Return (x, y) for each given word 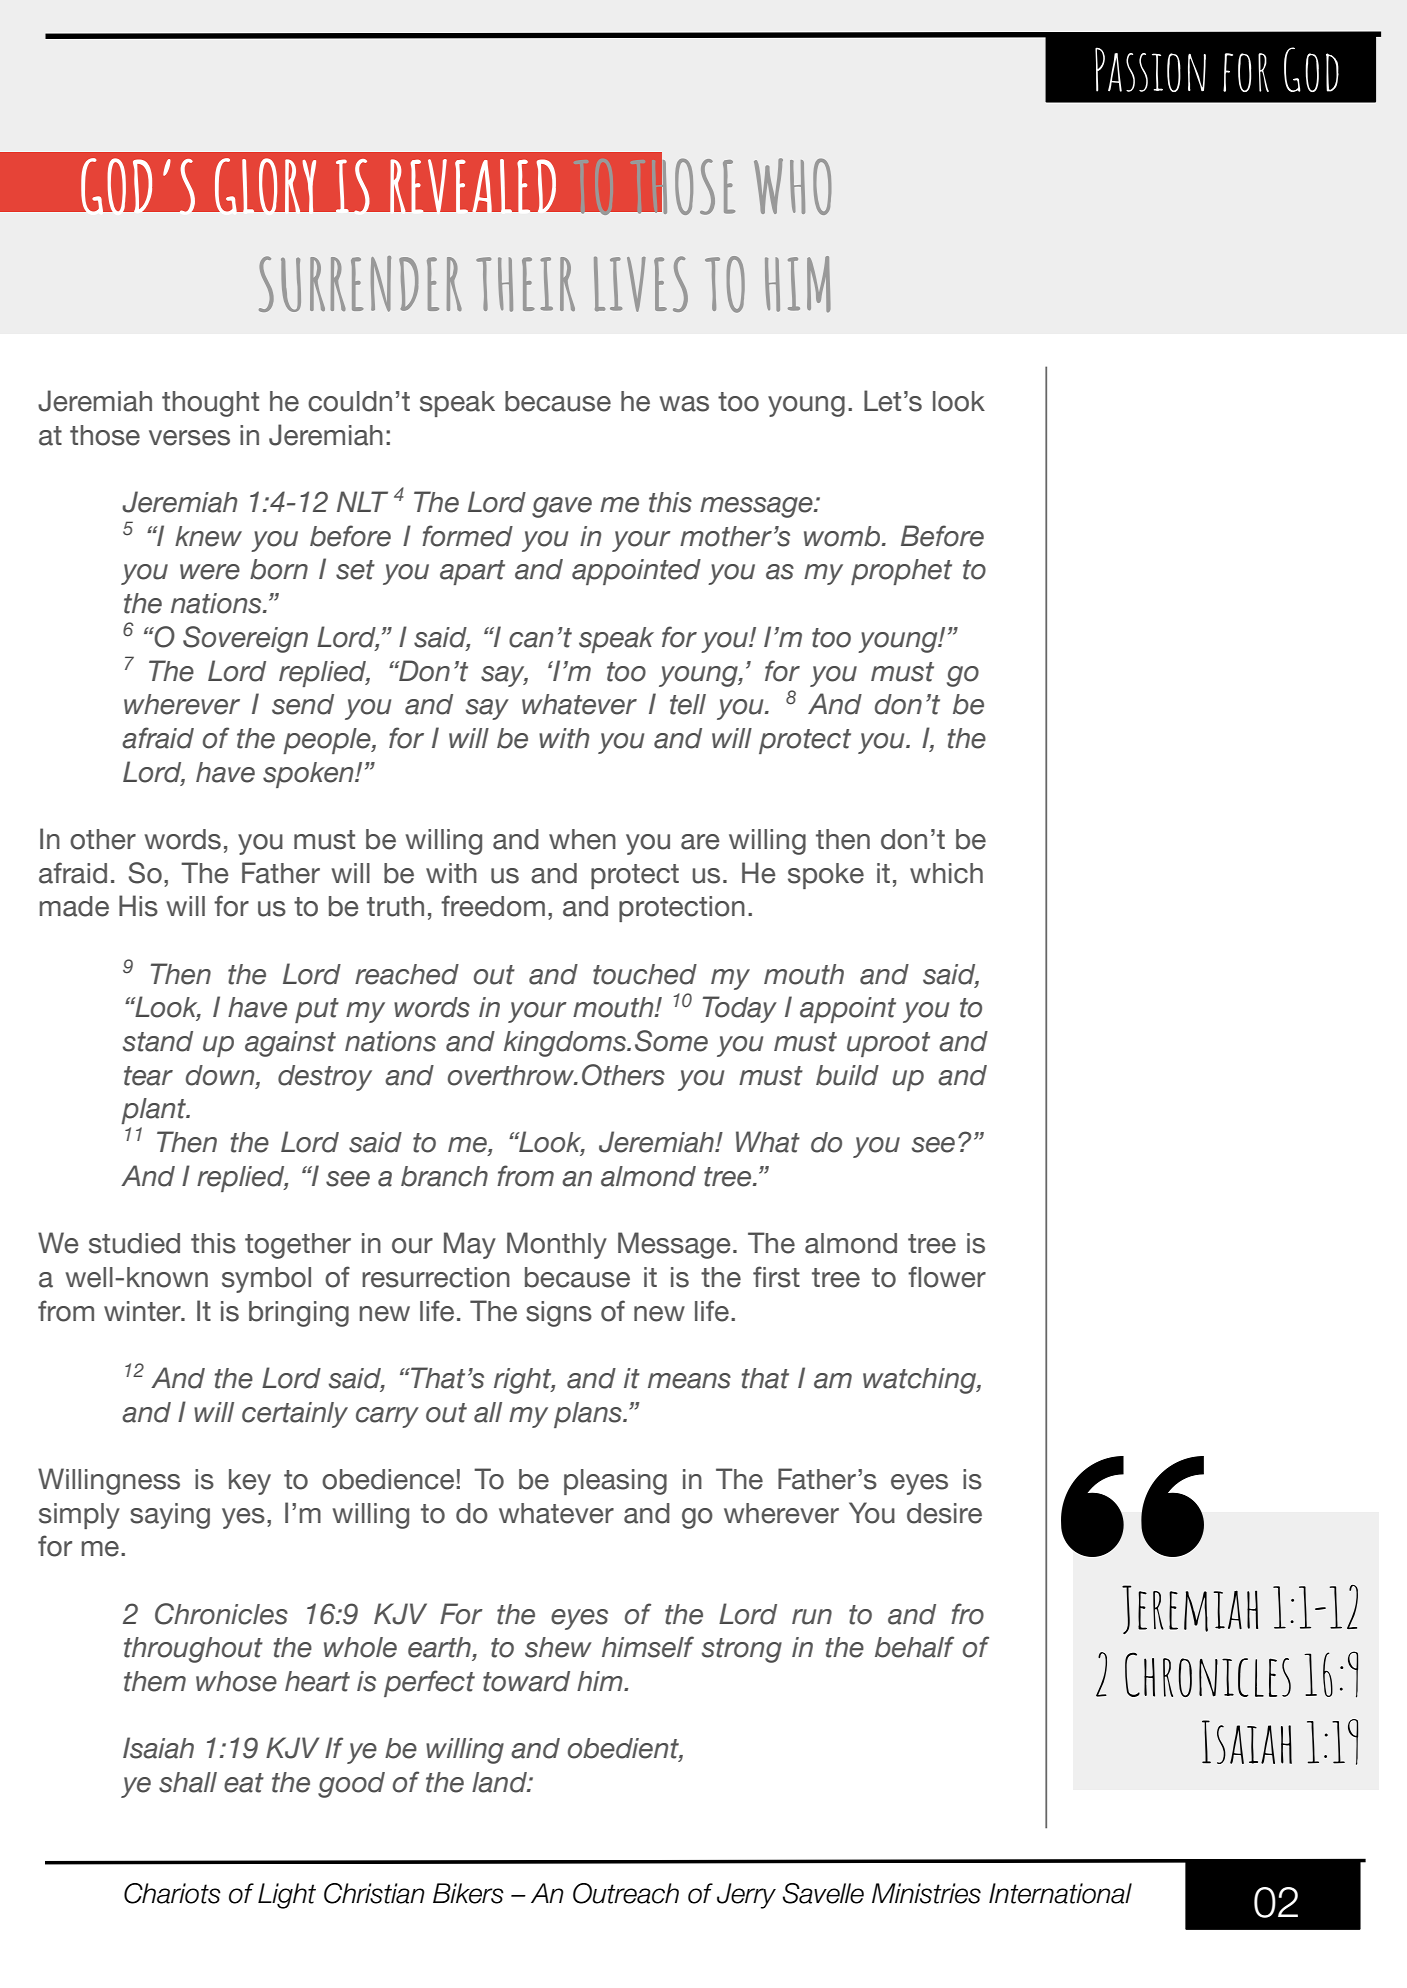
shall (188, 1782)
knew (208, 536)
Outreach (626, 1893)
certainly (295, 1415)
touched (645, 974)
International (1060, 1893)
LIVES (641, 284)
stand (158, 1041)
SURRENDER (360, 284)
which (946, 873)
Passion (1150, 69)
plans (589, 1415)
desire (944, 1513)
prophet (901, 572)
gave (562, 507)
